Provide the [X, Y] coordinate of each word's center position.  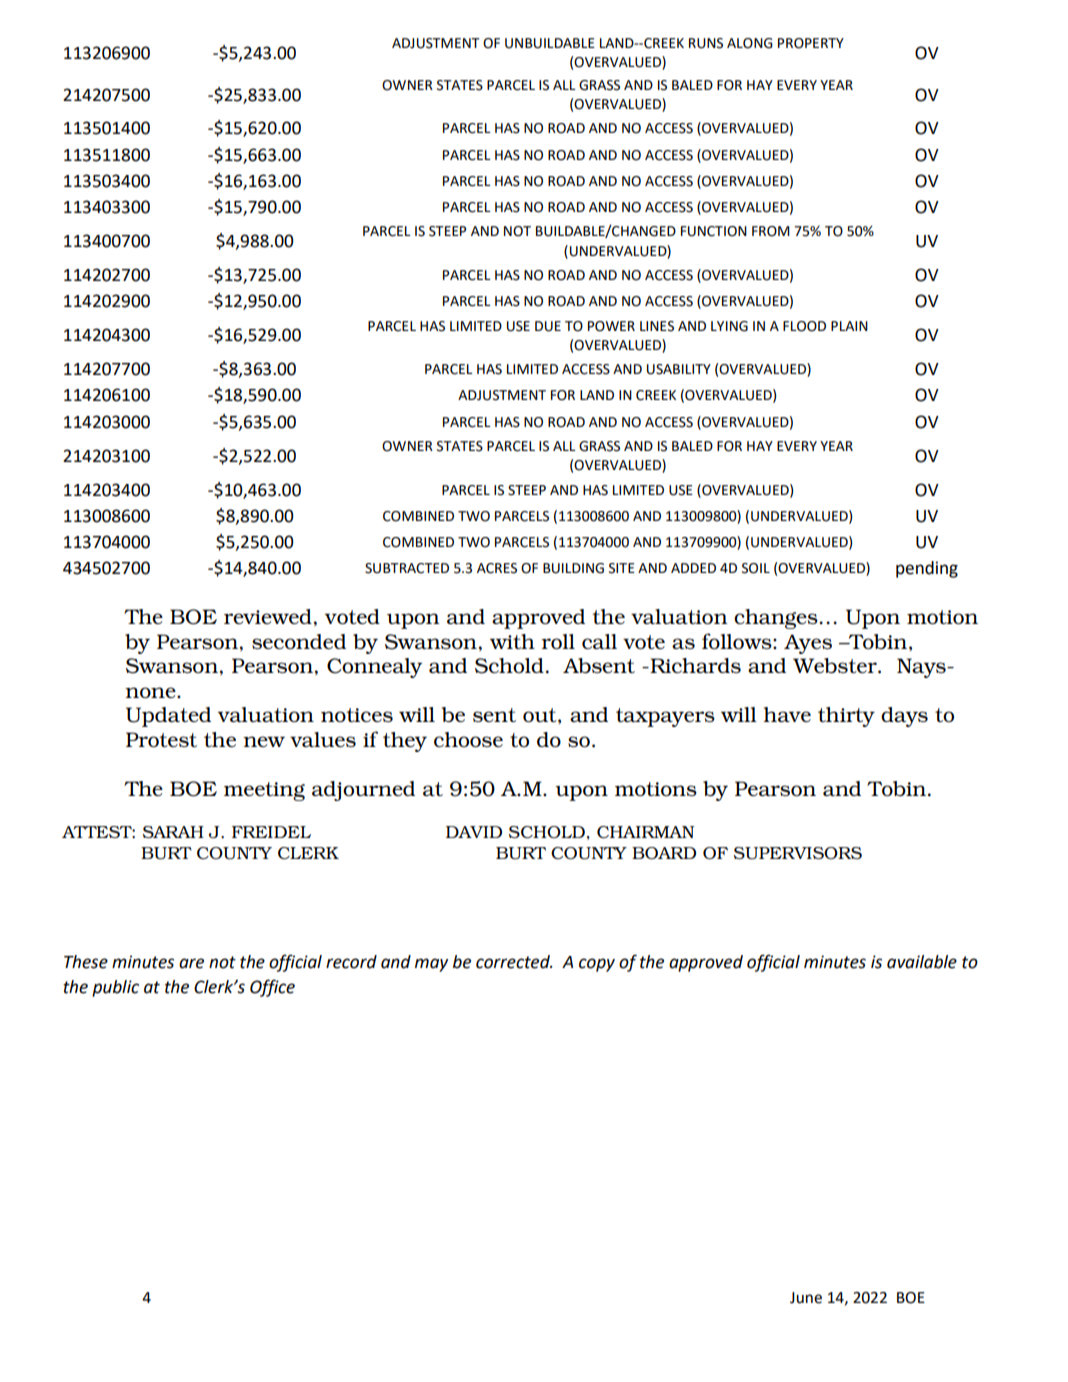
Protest [161, 739]
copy [597, 965]
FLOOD [804, 326]
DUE [548, 326]
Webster [836, 665]
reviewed [268, 616]
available [922, 962]
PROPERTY [811, 43]
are [191, 963]
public [115, 988]
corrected [514, 962]
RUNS [706, 43]
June [806, 1298]
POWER [611, 326]
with [512, 641]
